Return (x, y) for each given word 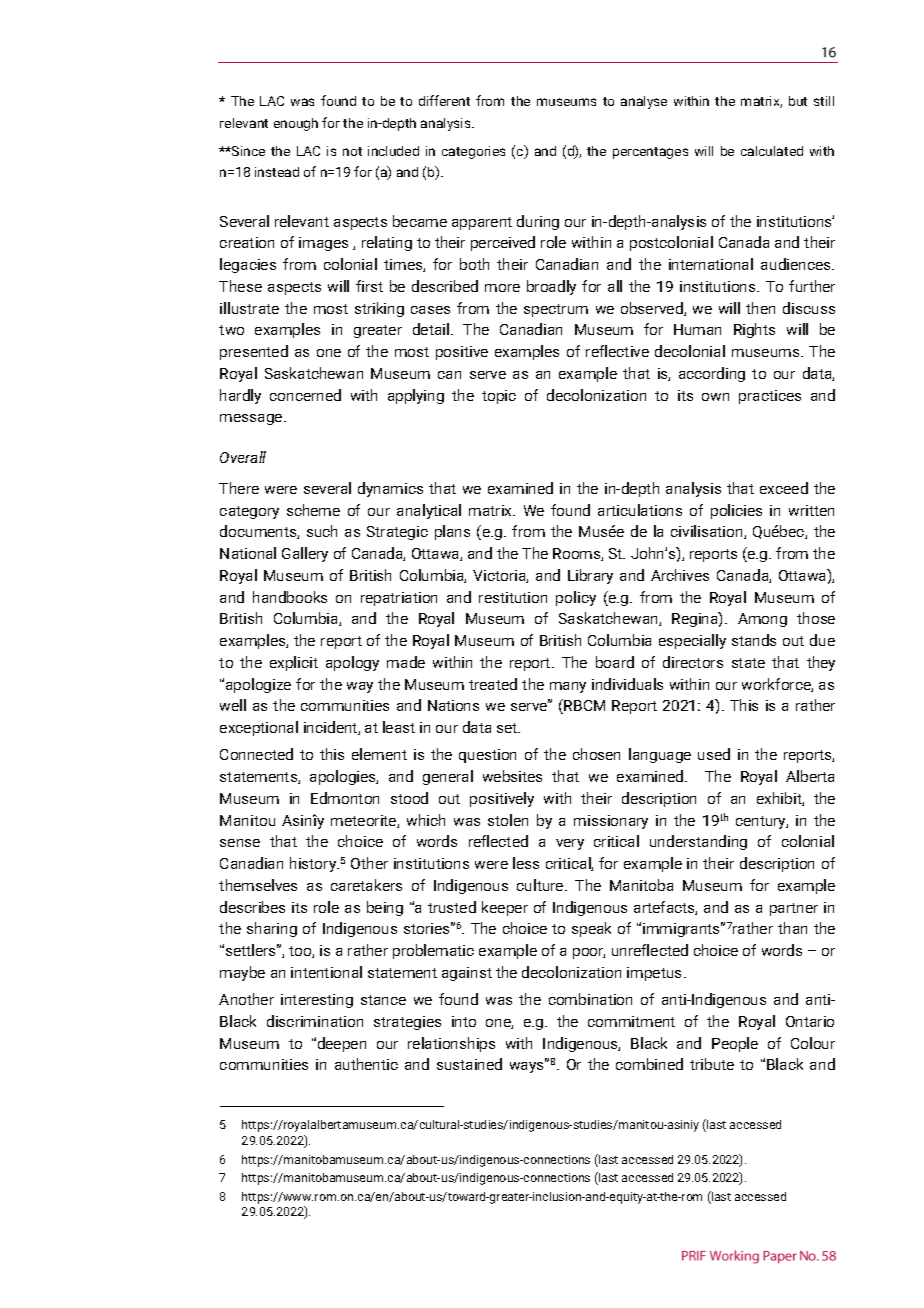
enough (296, 124)
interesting (317, 1001)
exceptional (259, 728)
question (487, 756)
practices (770, 397)
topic (499, 397)
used (714, 754)
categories (473, 152)
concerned (305, 395)
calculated (772, 151)
